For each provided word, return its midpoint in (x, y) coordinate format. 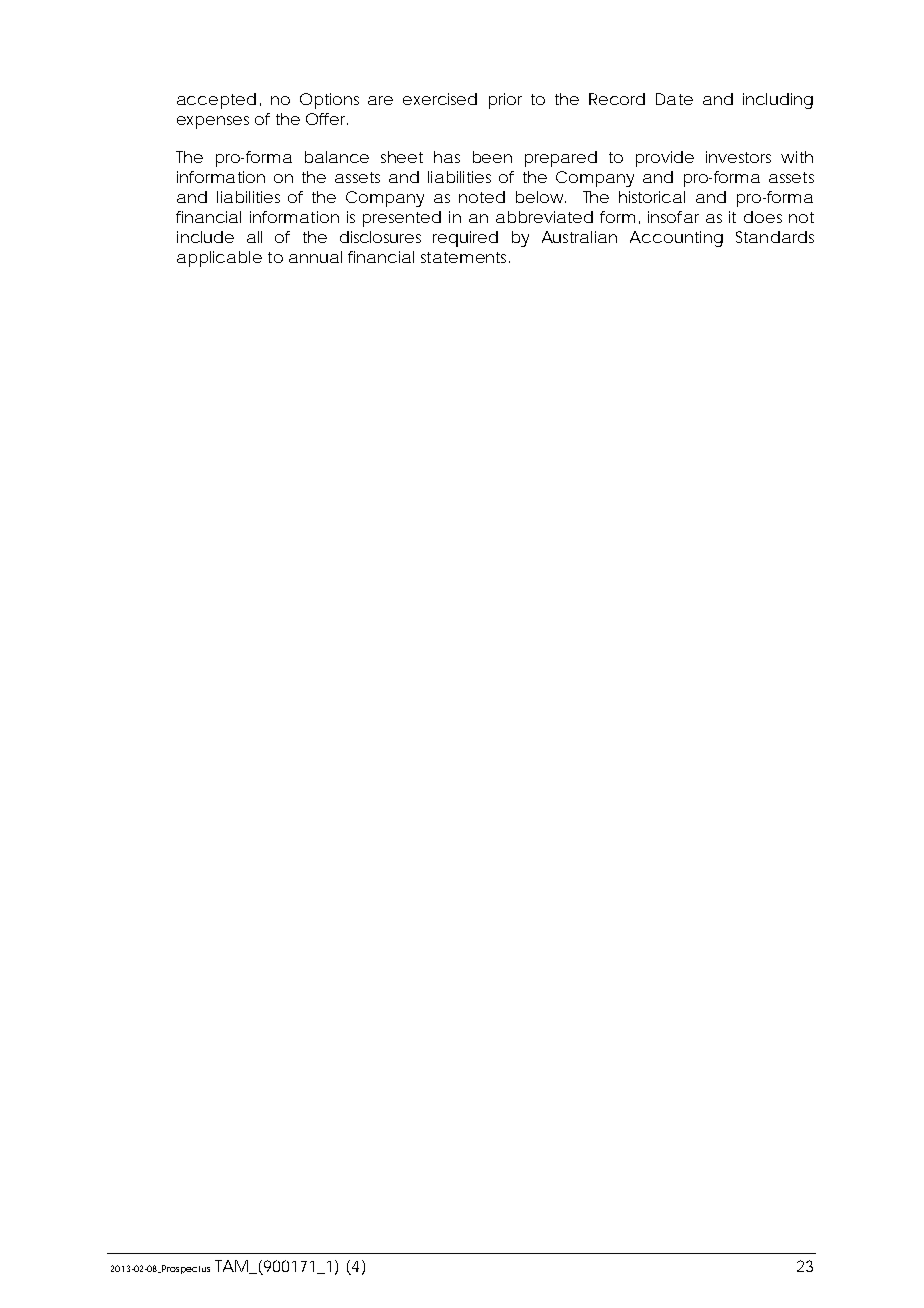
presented (402, 219)
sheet (402, 157)
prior (505, 101)
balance (337, 157)
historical (652, 197)
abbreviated (544, 217)
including (778, 101)
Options (329, 101)
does (763, 217)
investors (738, 157)
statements (465, 257)
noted (482, 197)
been (492, 157)
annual (315, 257)
